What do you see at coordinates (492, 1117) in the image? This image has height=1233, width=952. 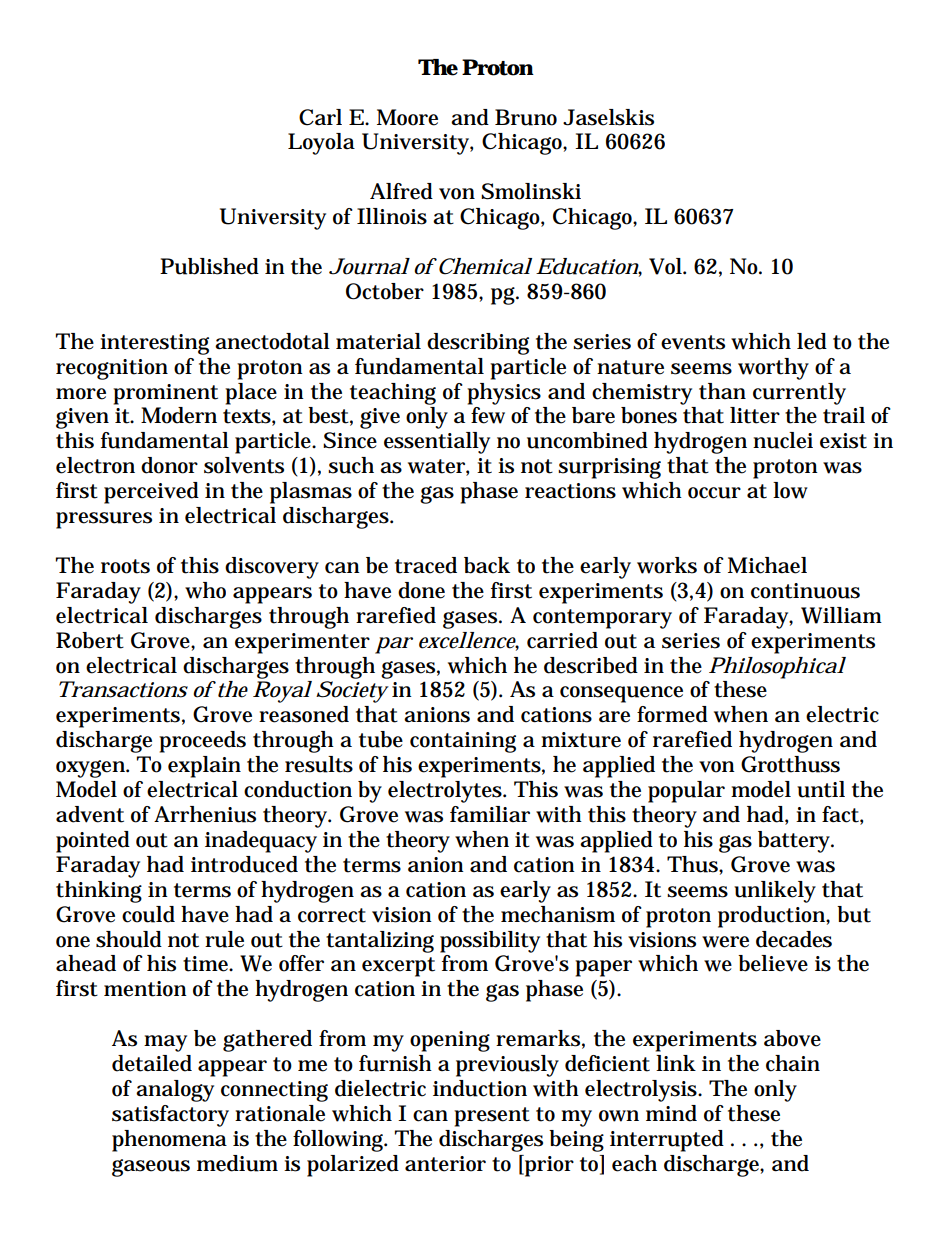 I see `present` at bounding box center [492, 1117].
